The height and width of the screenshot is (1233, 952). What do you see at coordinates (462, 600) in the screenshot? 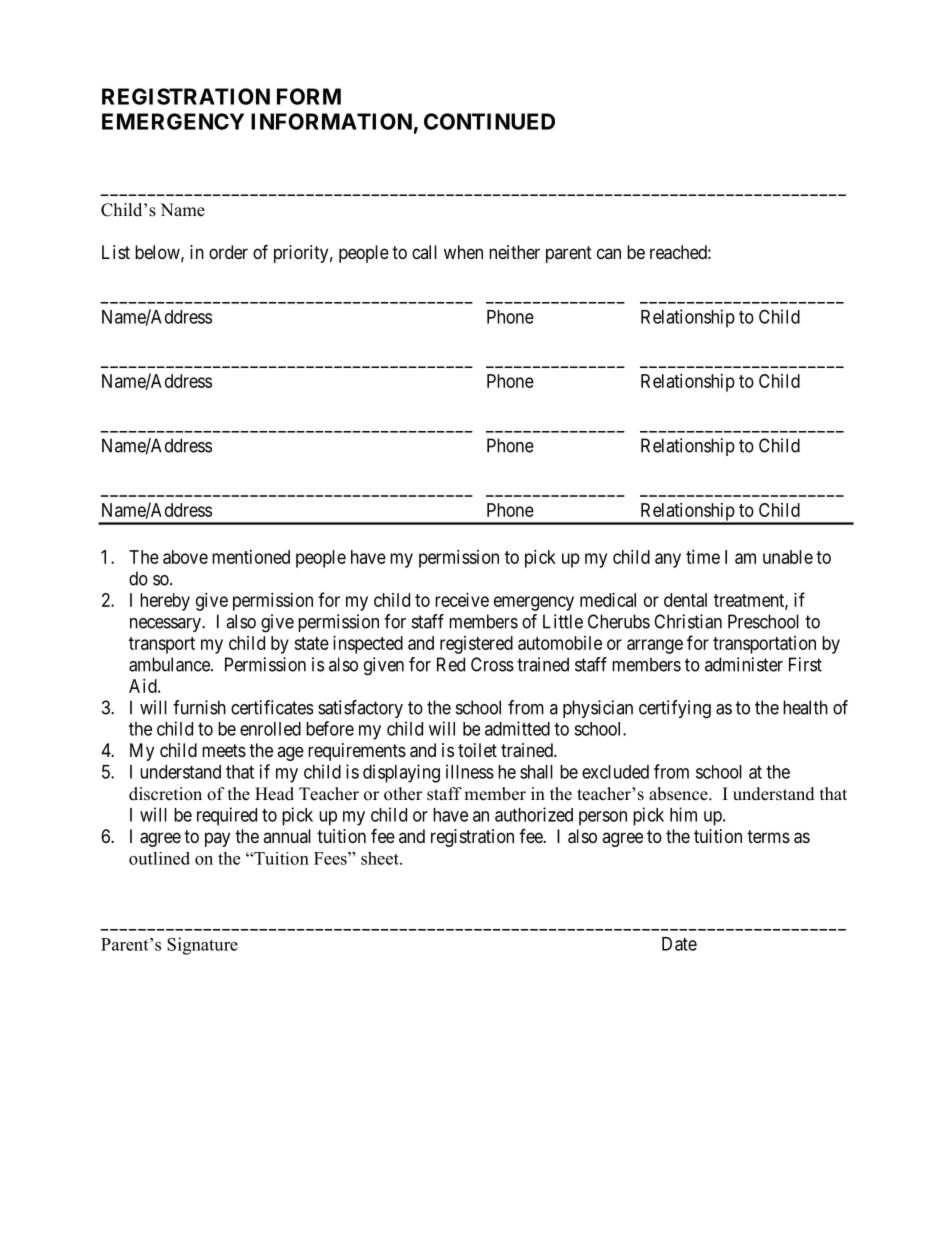
I see `receive` at bounding box center [462, 600].
